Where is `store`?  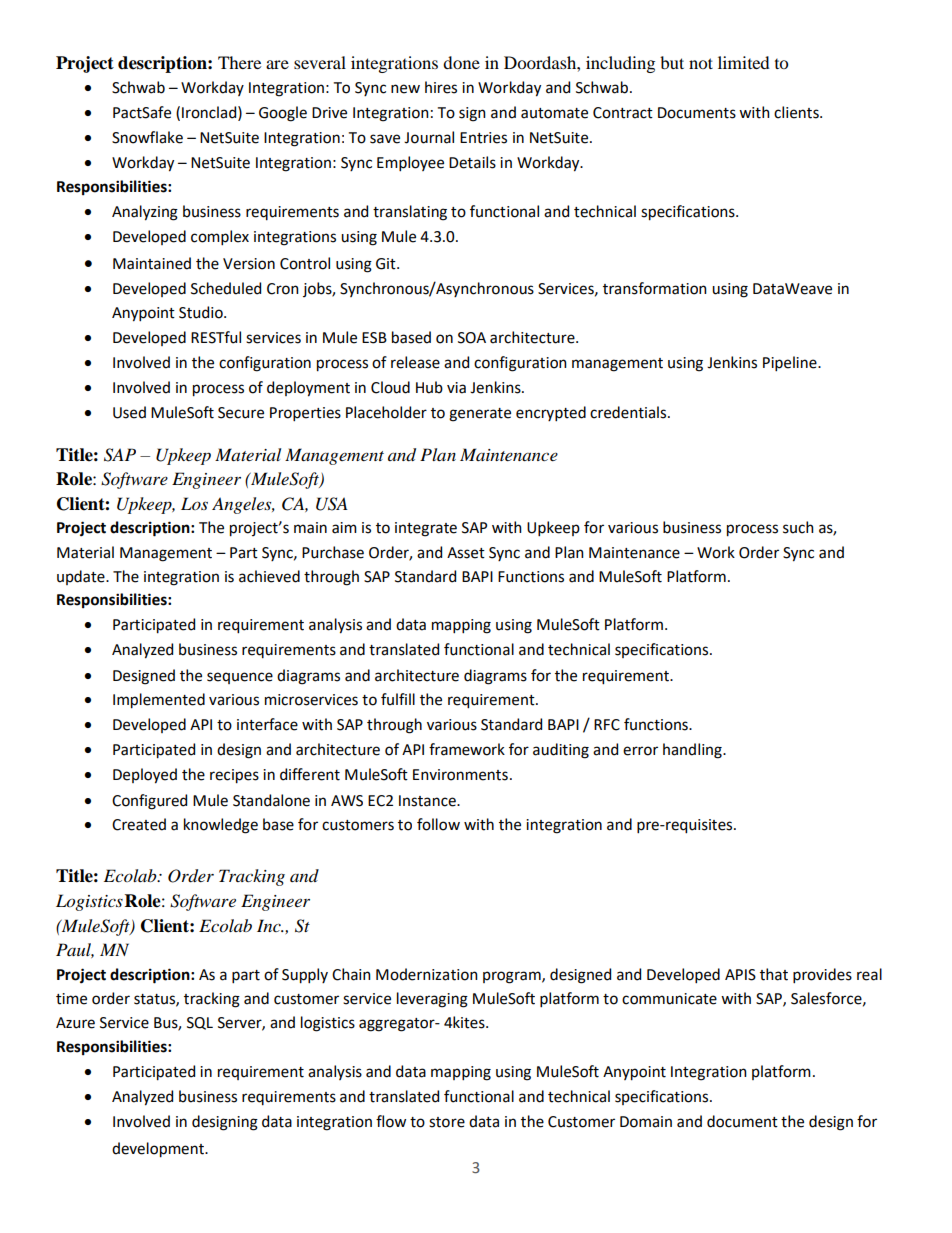 store is located at coordinates (447, 1122).
